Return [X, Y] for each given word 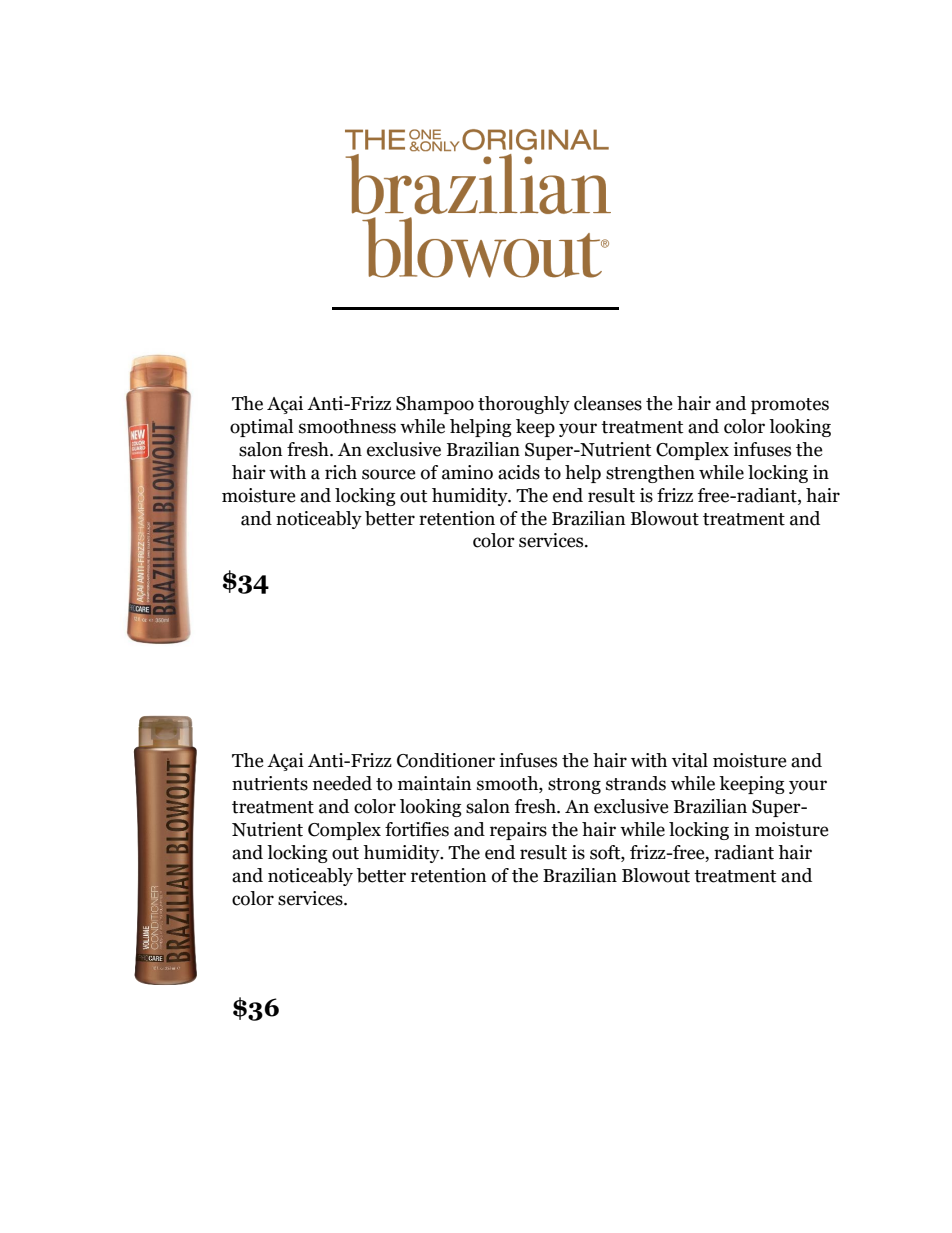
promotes [790, 406]
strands [636, 783]
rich [341, 472]
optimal [261, 428]
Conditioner [446, 760]
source [389, 474]
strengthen [650, 474]
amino [467, 472]
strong [574, 786]
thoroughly [524, 405]
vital [690, 760]
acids [519, 472]
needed [342, 783]
